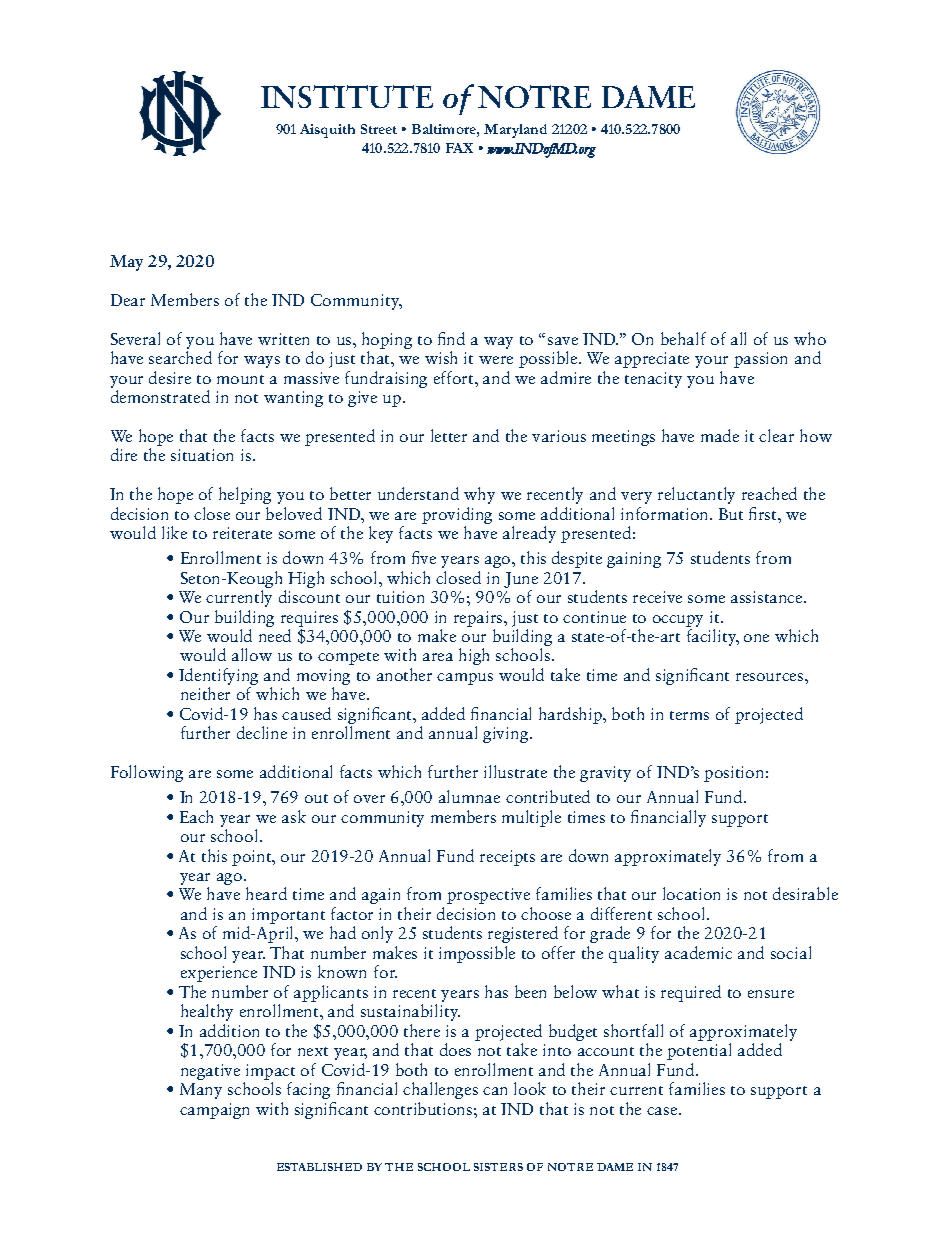 The height and width of the image is (1233, 952). Describe the element at coordinates (699, 1051) in the image. I see `potential` at that location.
